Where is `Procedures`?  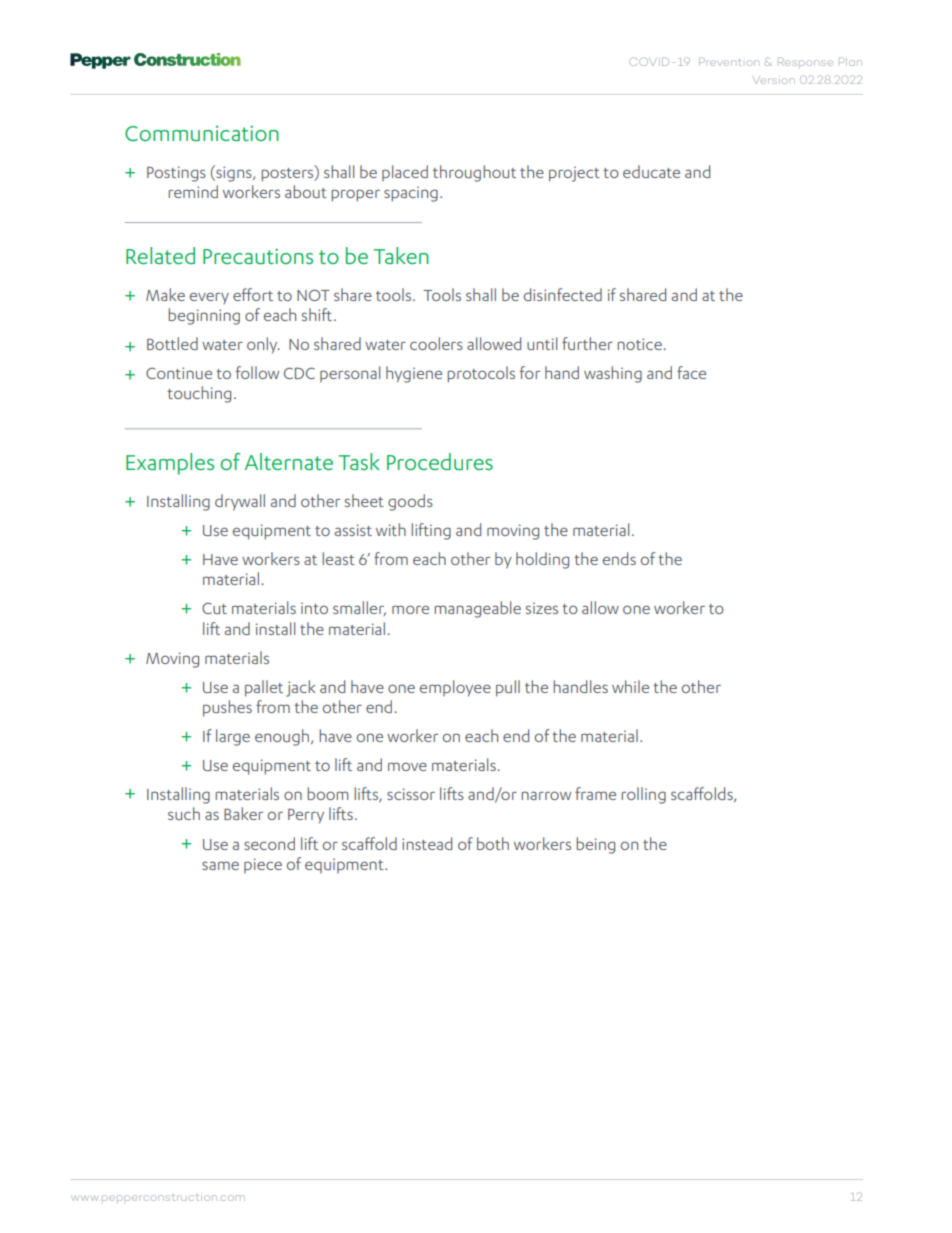 Procedures is located at coordinates (440, 461).
